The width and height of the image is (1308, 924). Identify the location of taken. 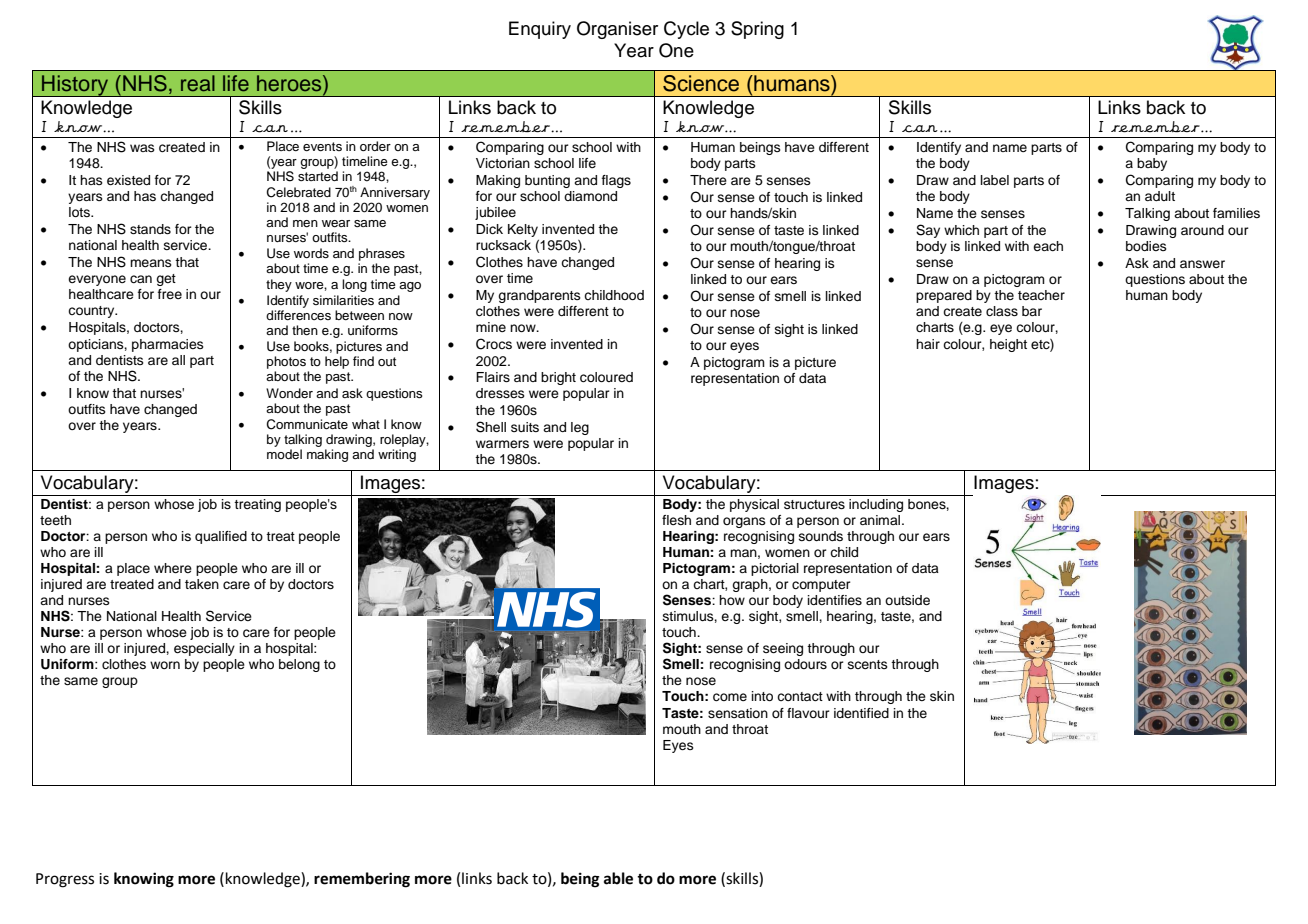
(202, 584).
